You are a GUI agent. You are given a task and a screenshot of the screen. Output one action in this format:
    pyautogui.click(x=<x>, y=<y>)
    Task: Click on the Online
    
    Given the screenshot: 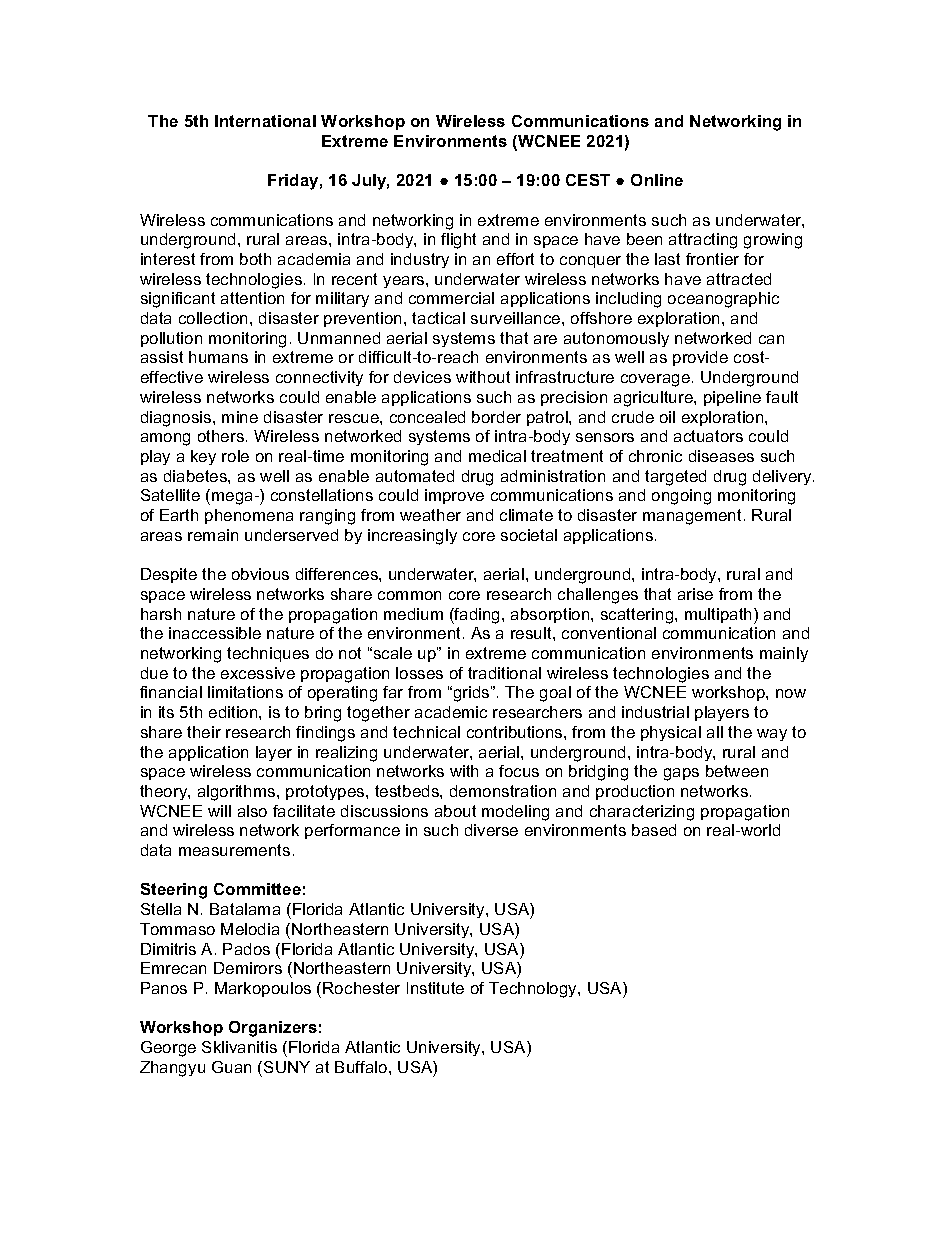 What is the action you would take?
    pyautogui.click(x=657, y=180)
